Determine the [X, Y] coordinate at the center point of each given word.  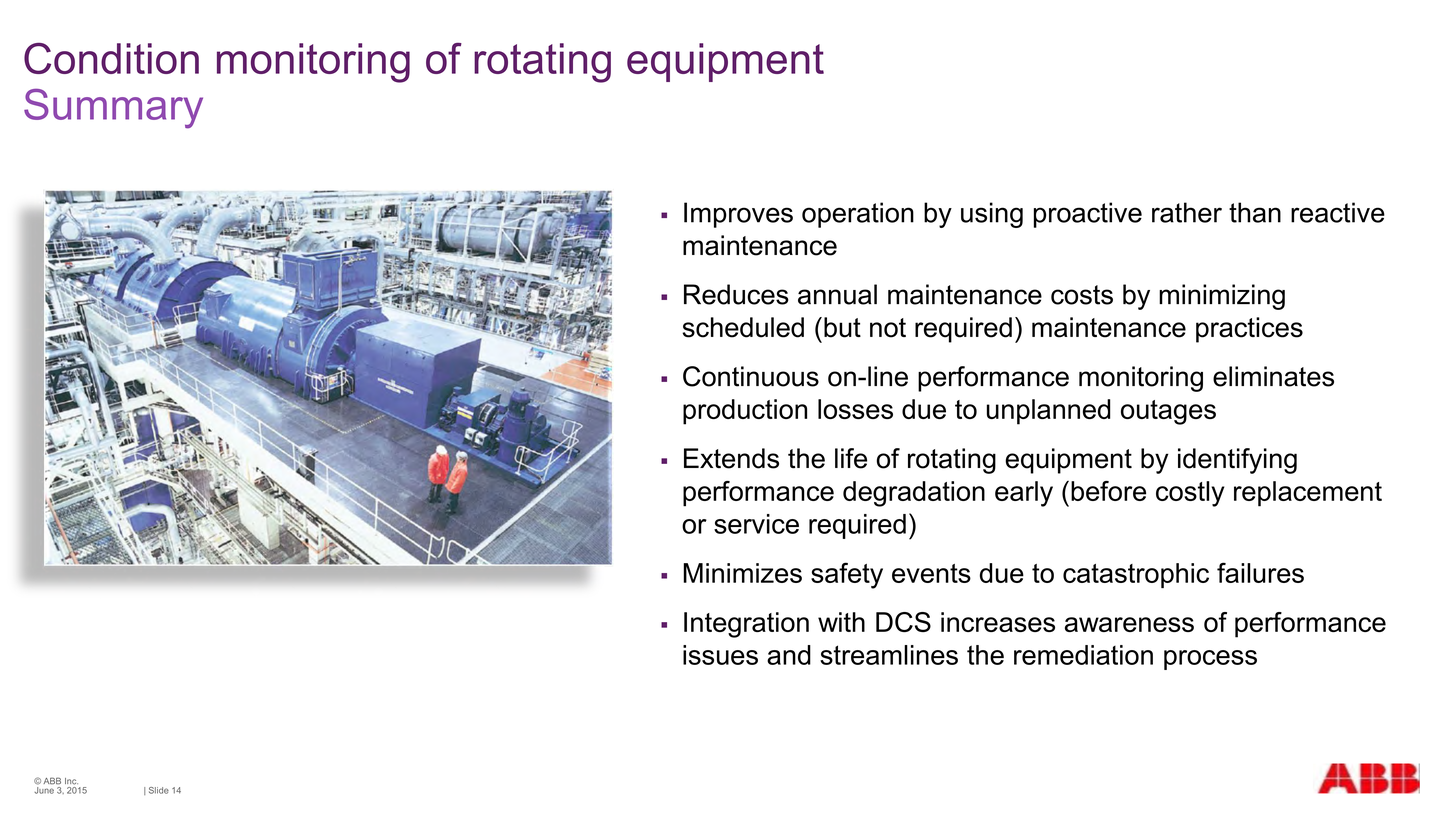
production [745, 412]
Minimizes [742, 573]
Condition [111, 58]
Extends [731, 458]
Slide [159, 790]
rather [1187, 212]
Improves [738, 215]
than [1255, 212]
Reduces [736, 294]
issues [720, 655]
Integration [746, 625]
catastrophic [1136, 575]
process [1210, 660]
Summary [113, 109]
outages [1168, 412]
